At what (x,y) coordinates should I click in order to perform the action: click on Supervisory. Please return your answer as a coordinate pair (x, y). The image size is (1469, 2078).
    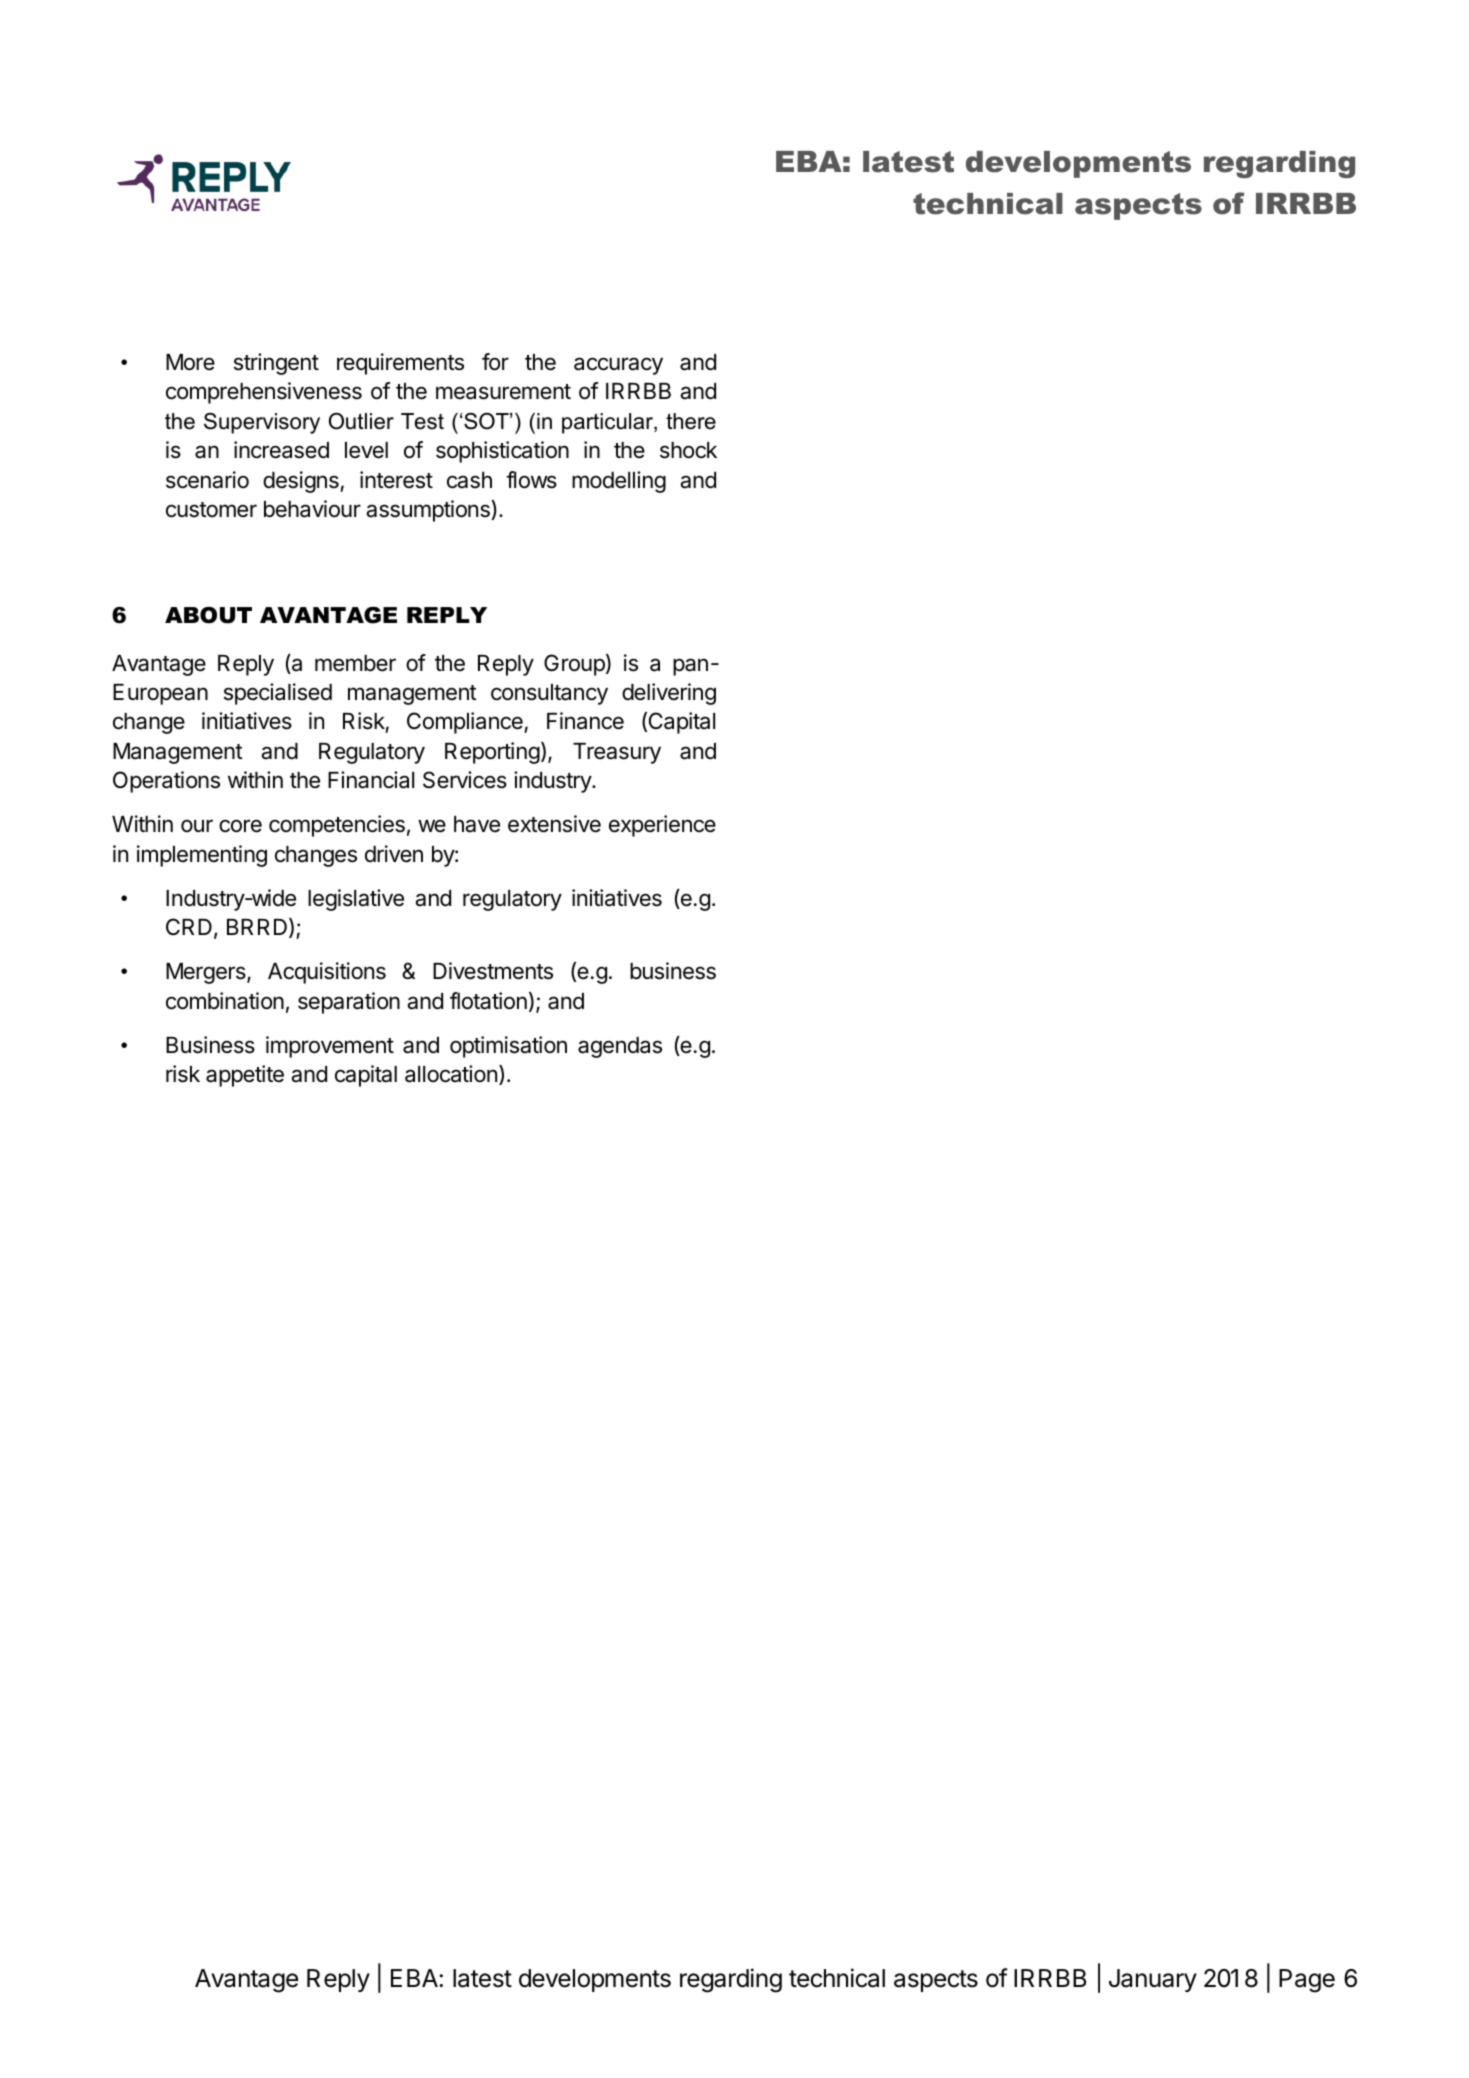
    Looking at the image, I should click on (262, 423).
